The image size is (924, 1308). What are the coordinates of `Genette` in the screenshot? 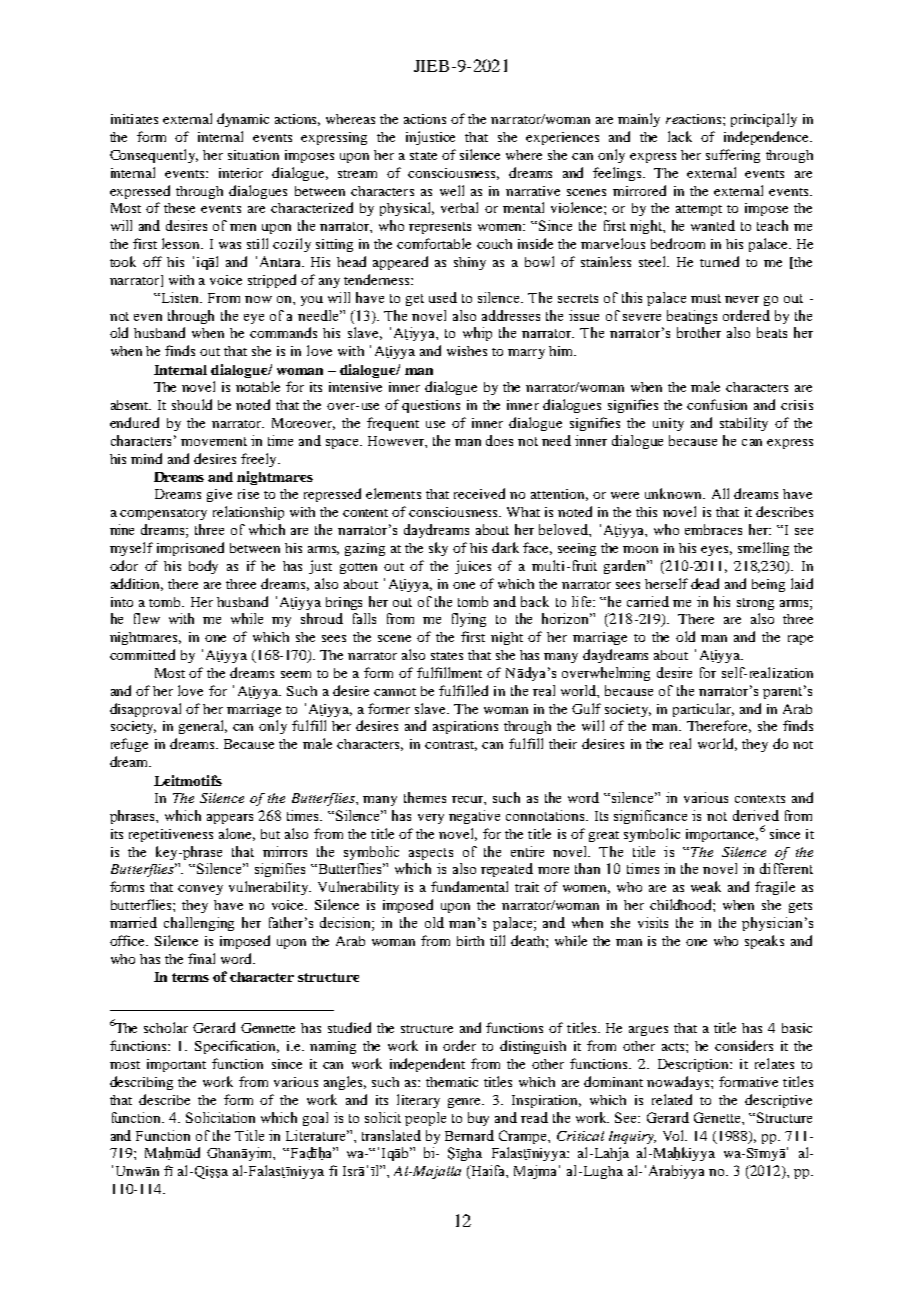 It's located at (718, 1117).
